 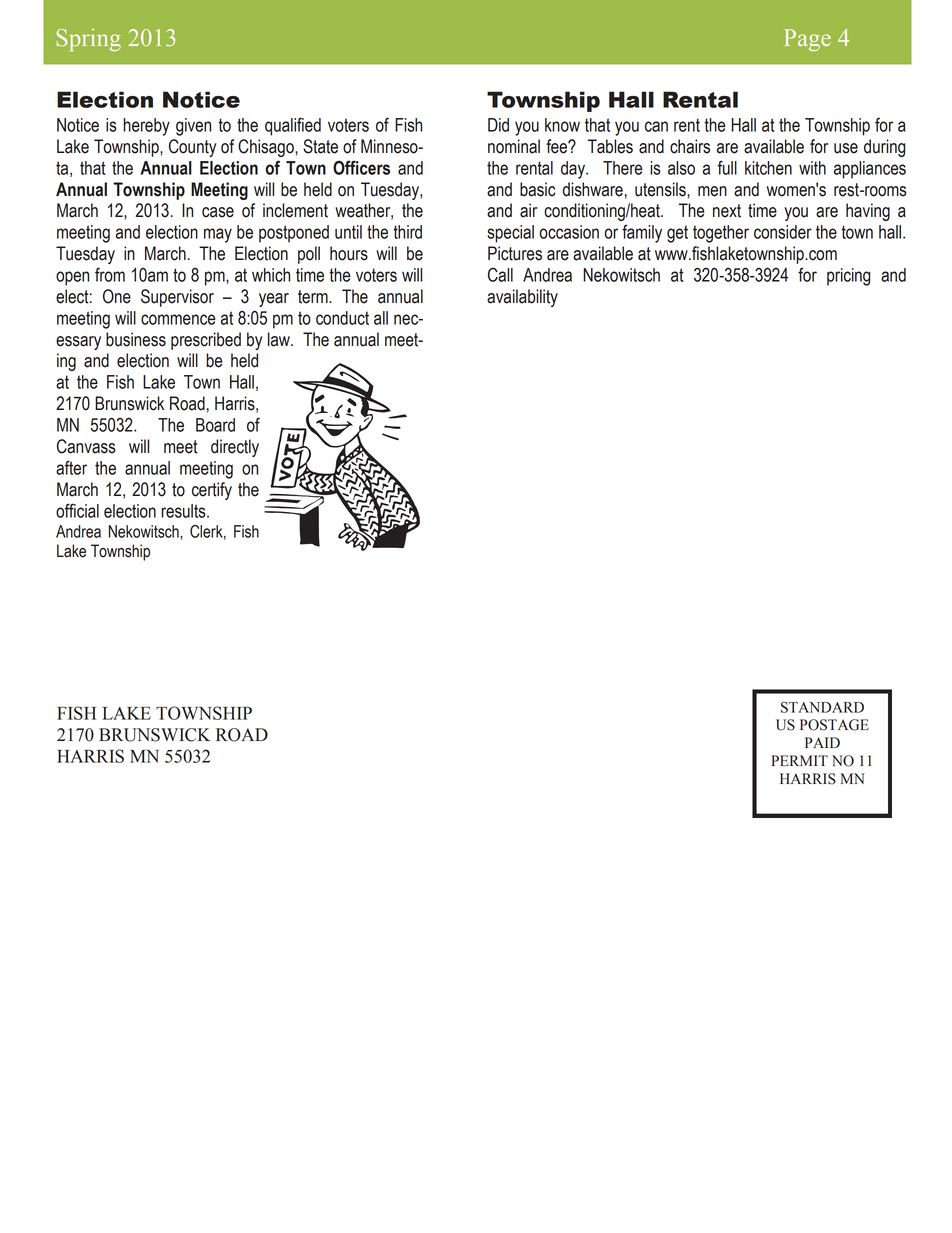 What do you see at coordinates (77, 510) in the image?
I see `official` at bounding box center [77, 510].
